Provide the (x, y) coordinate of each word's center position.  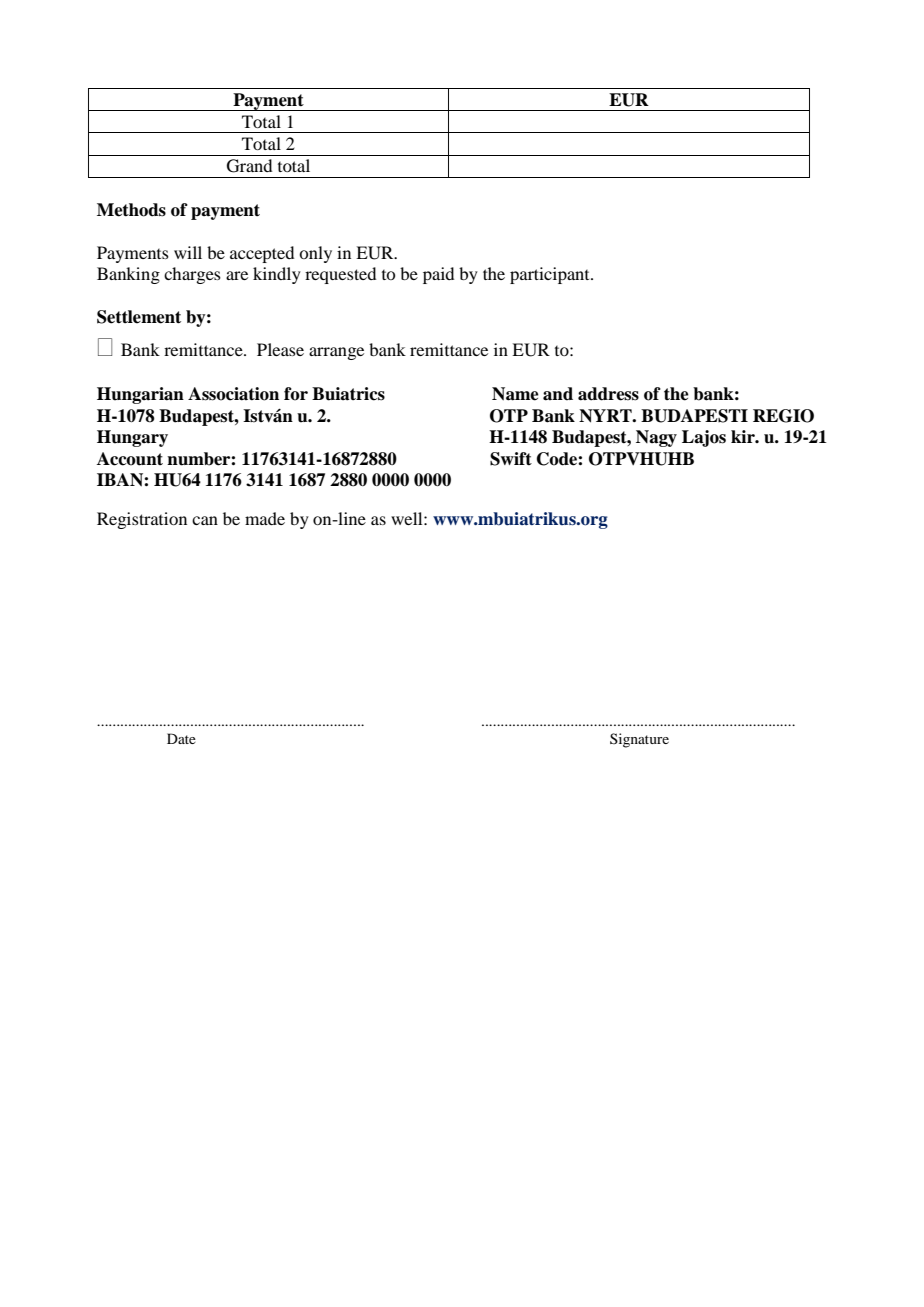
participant (551, 275)
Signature (639, 740)
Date (181, 738)
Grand (249, 166)
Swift (511, 459)
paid (438, 275)
